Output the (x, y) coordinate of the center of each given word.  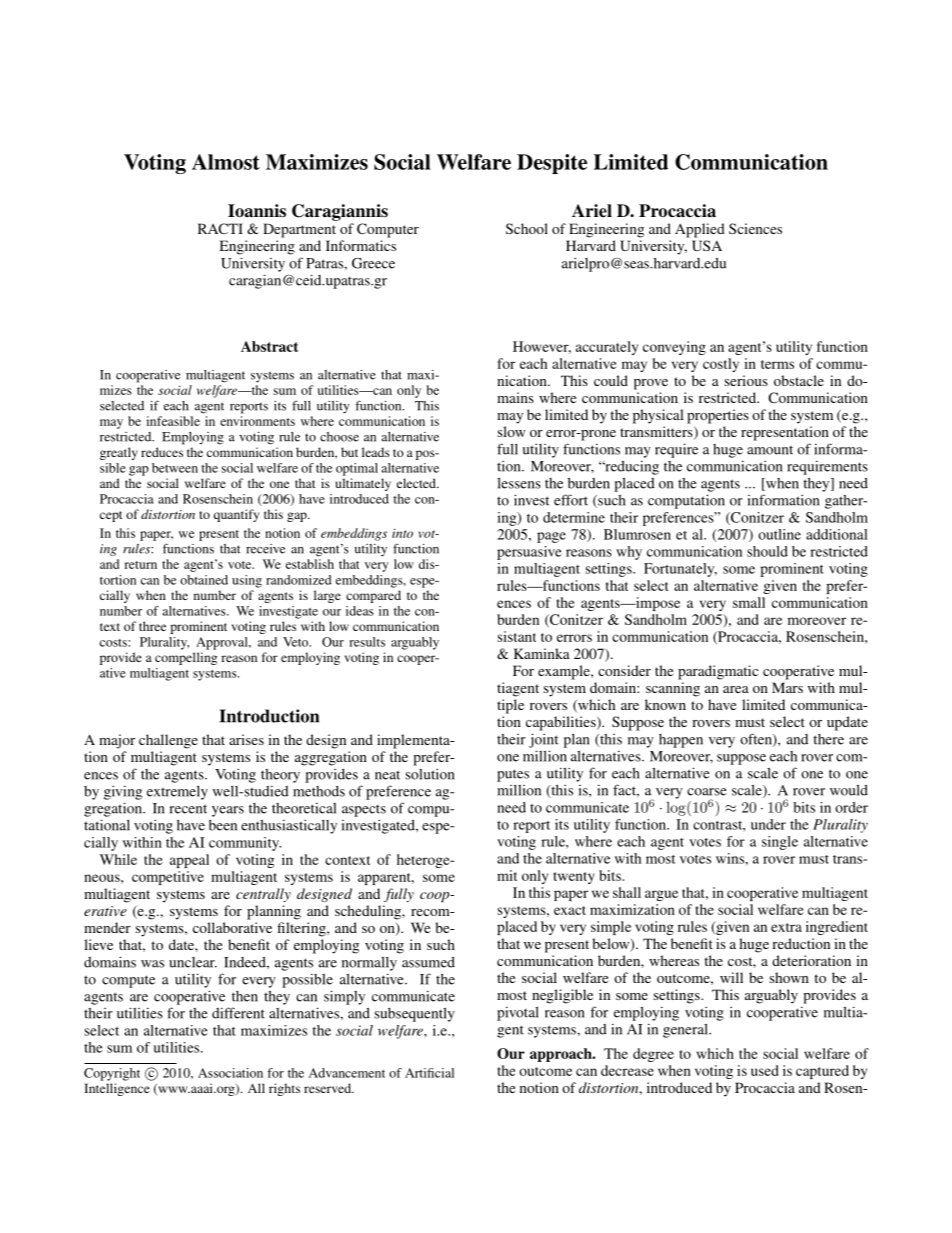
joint (543, 740)
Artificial (429, 1073)
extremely (177, 793)
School (527, 228)
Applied (700, 230)
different (238, 1013)
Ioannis (257, 211)
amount (770, 450)
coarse (707, 792)
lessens (519, 483)
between (175, 468)
